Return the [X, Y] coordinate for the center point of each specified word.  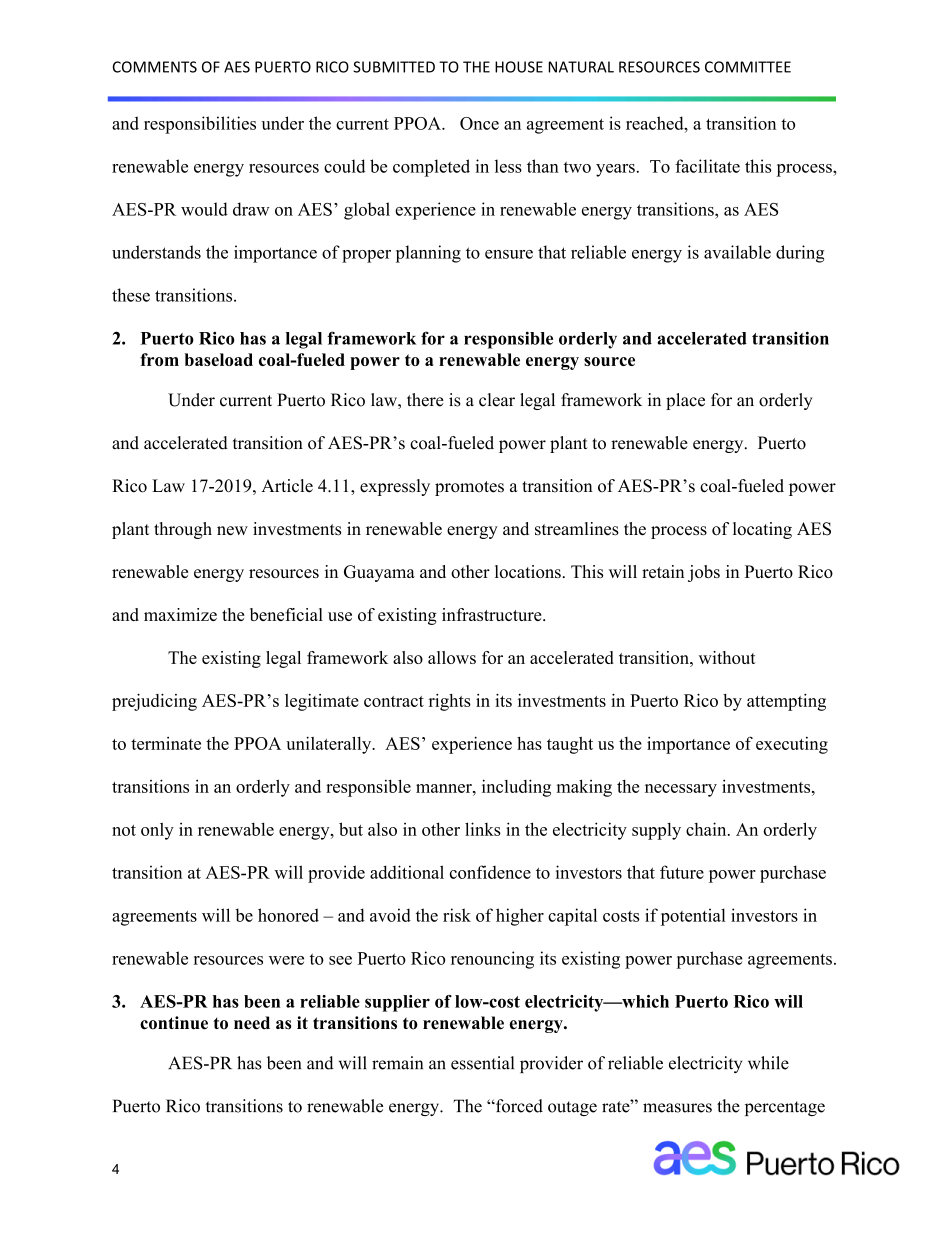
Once [479, 123]
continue [174, 1023]
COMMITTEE [748, 67]
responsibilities [200, 125]
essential [482, 1063]
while [768, 1063]
